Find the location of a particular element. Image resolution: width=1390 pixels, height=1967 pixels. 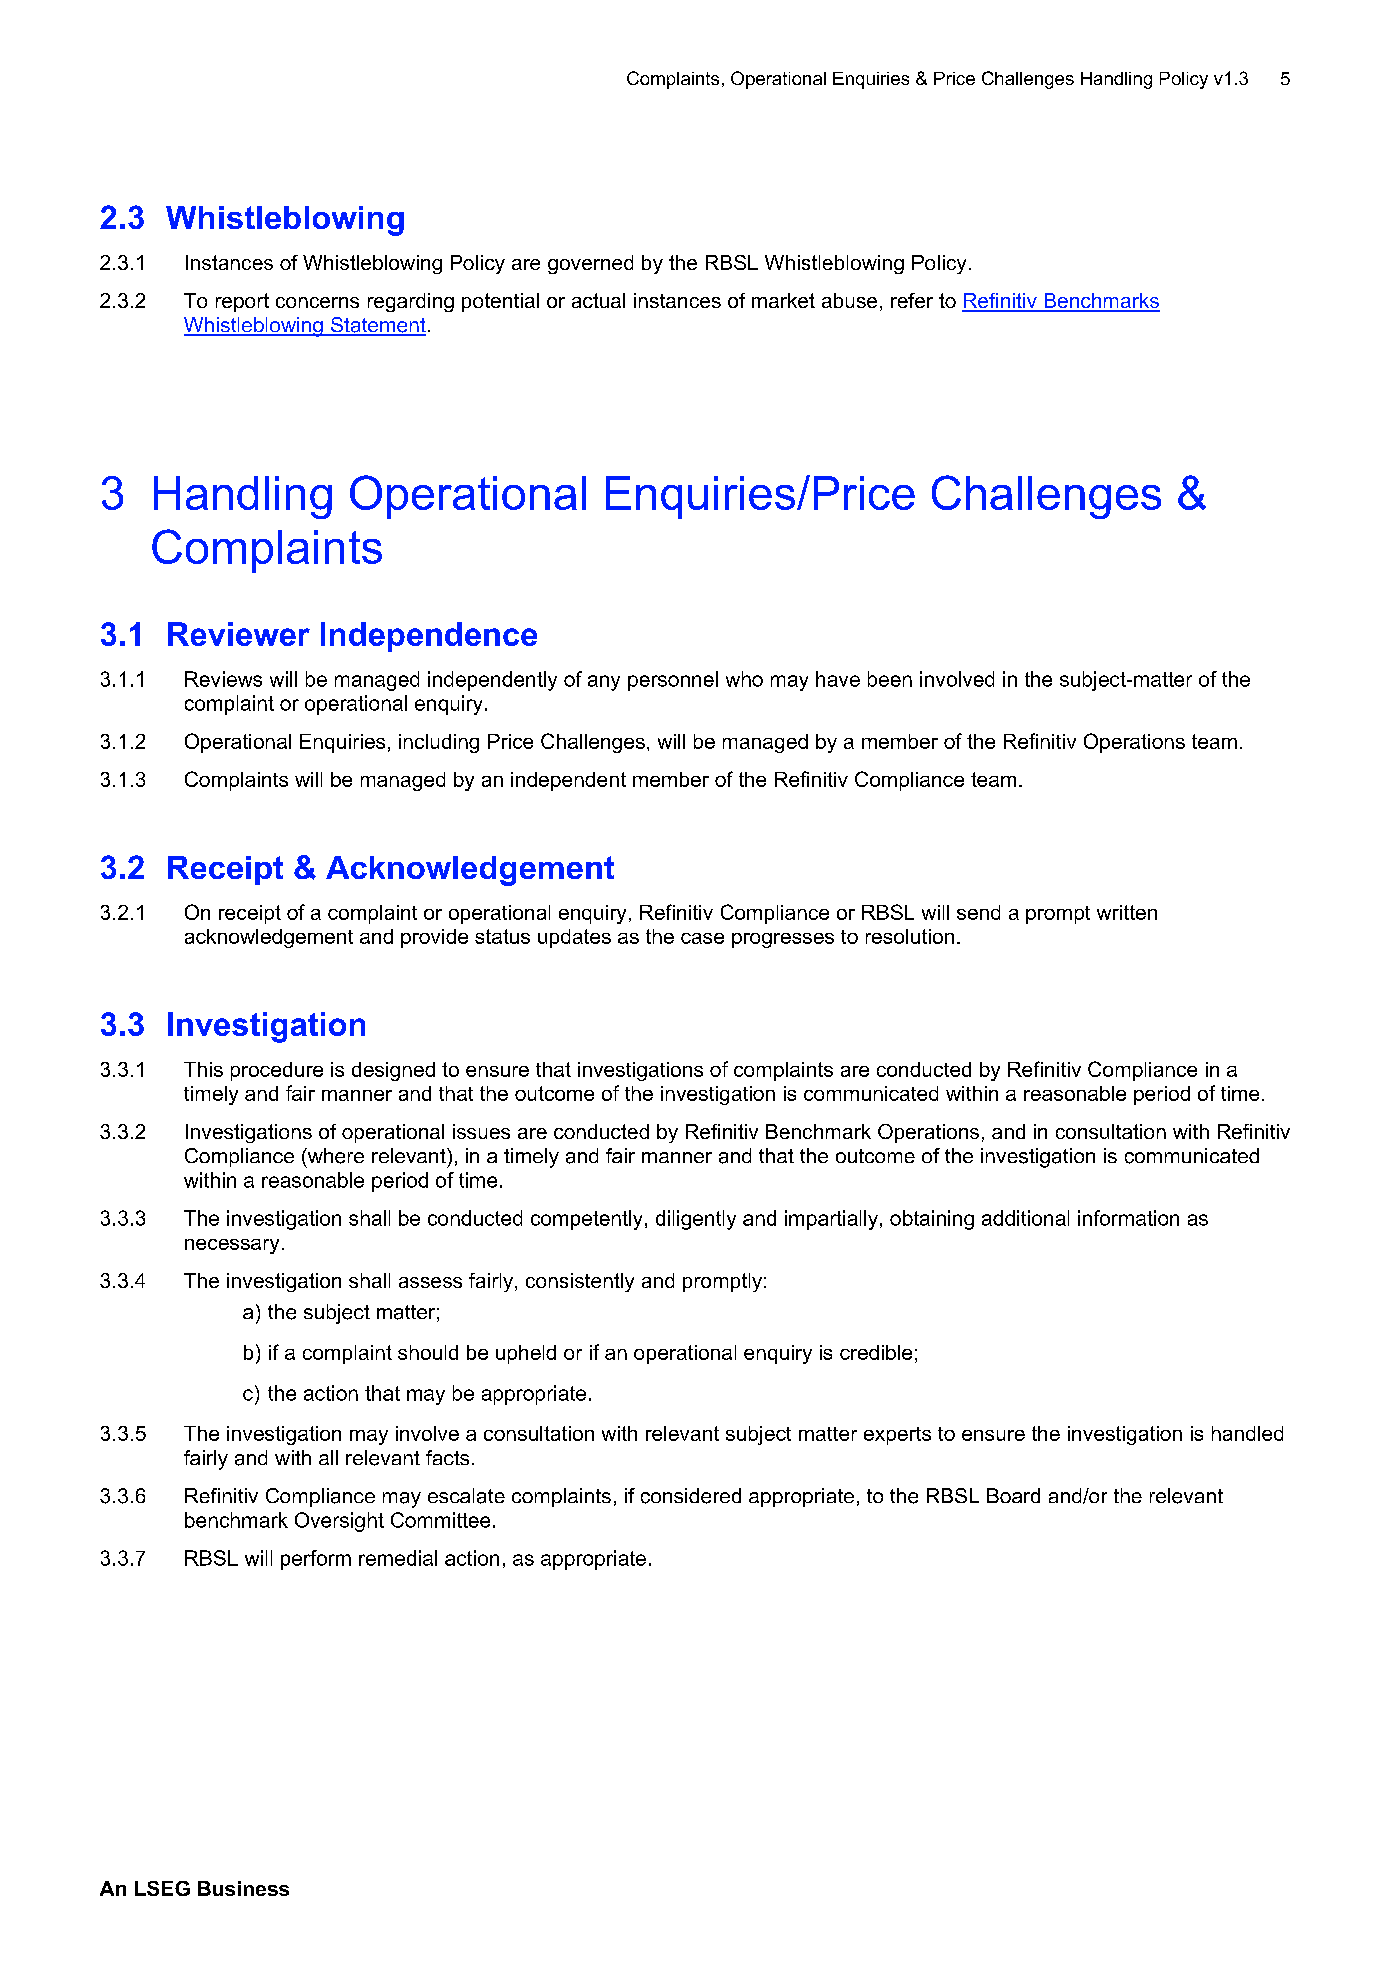

case is located at coordinates (702, 938).
